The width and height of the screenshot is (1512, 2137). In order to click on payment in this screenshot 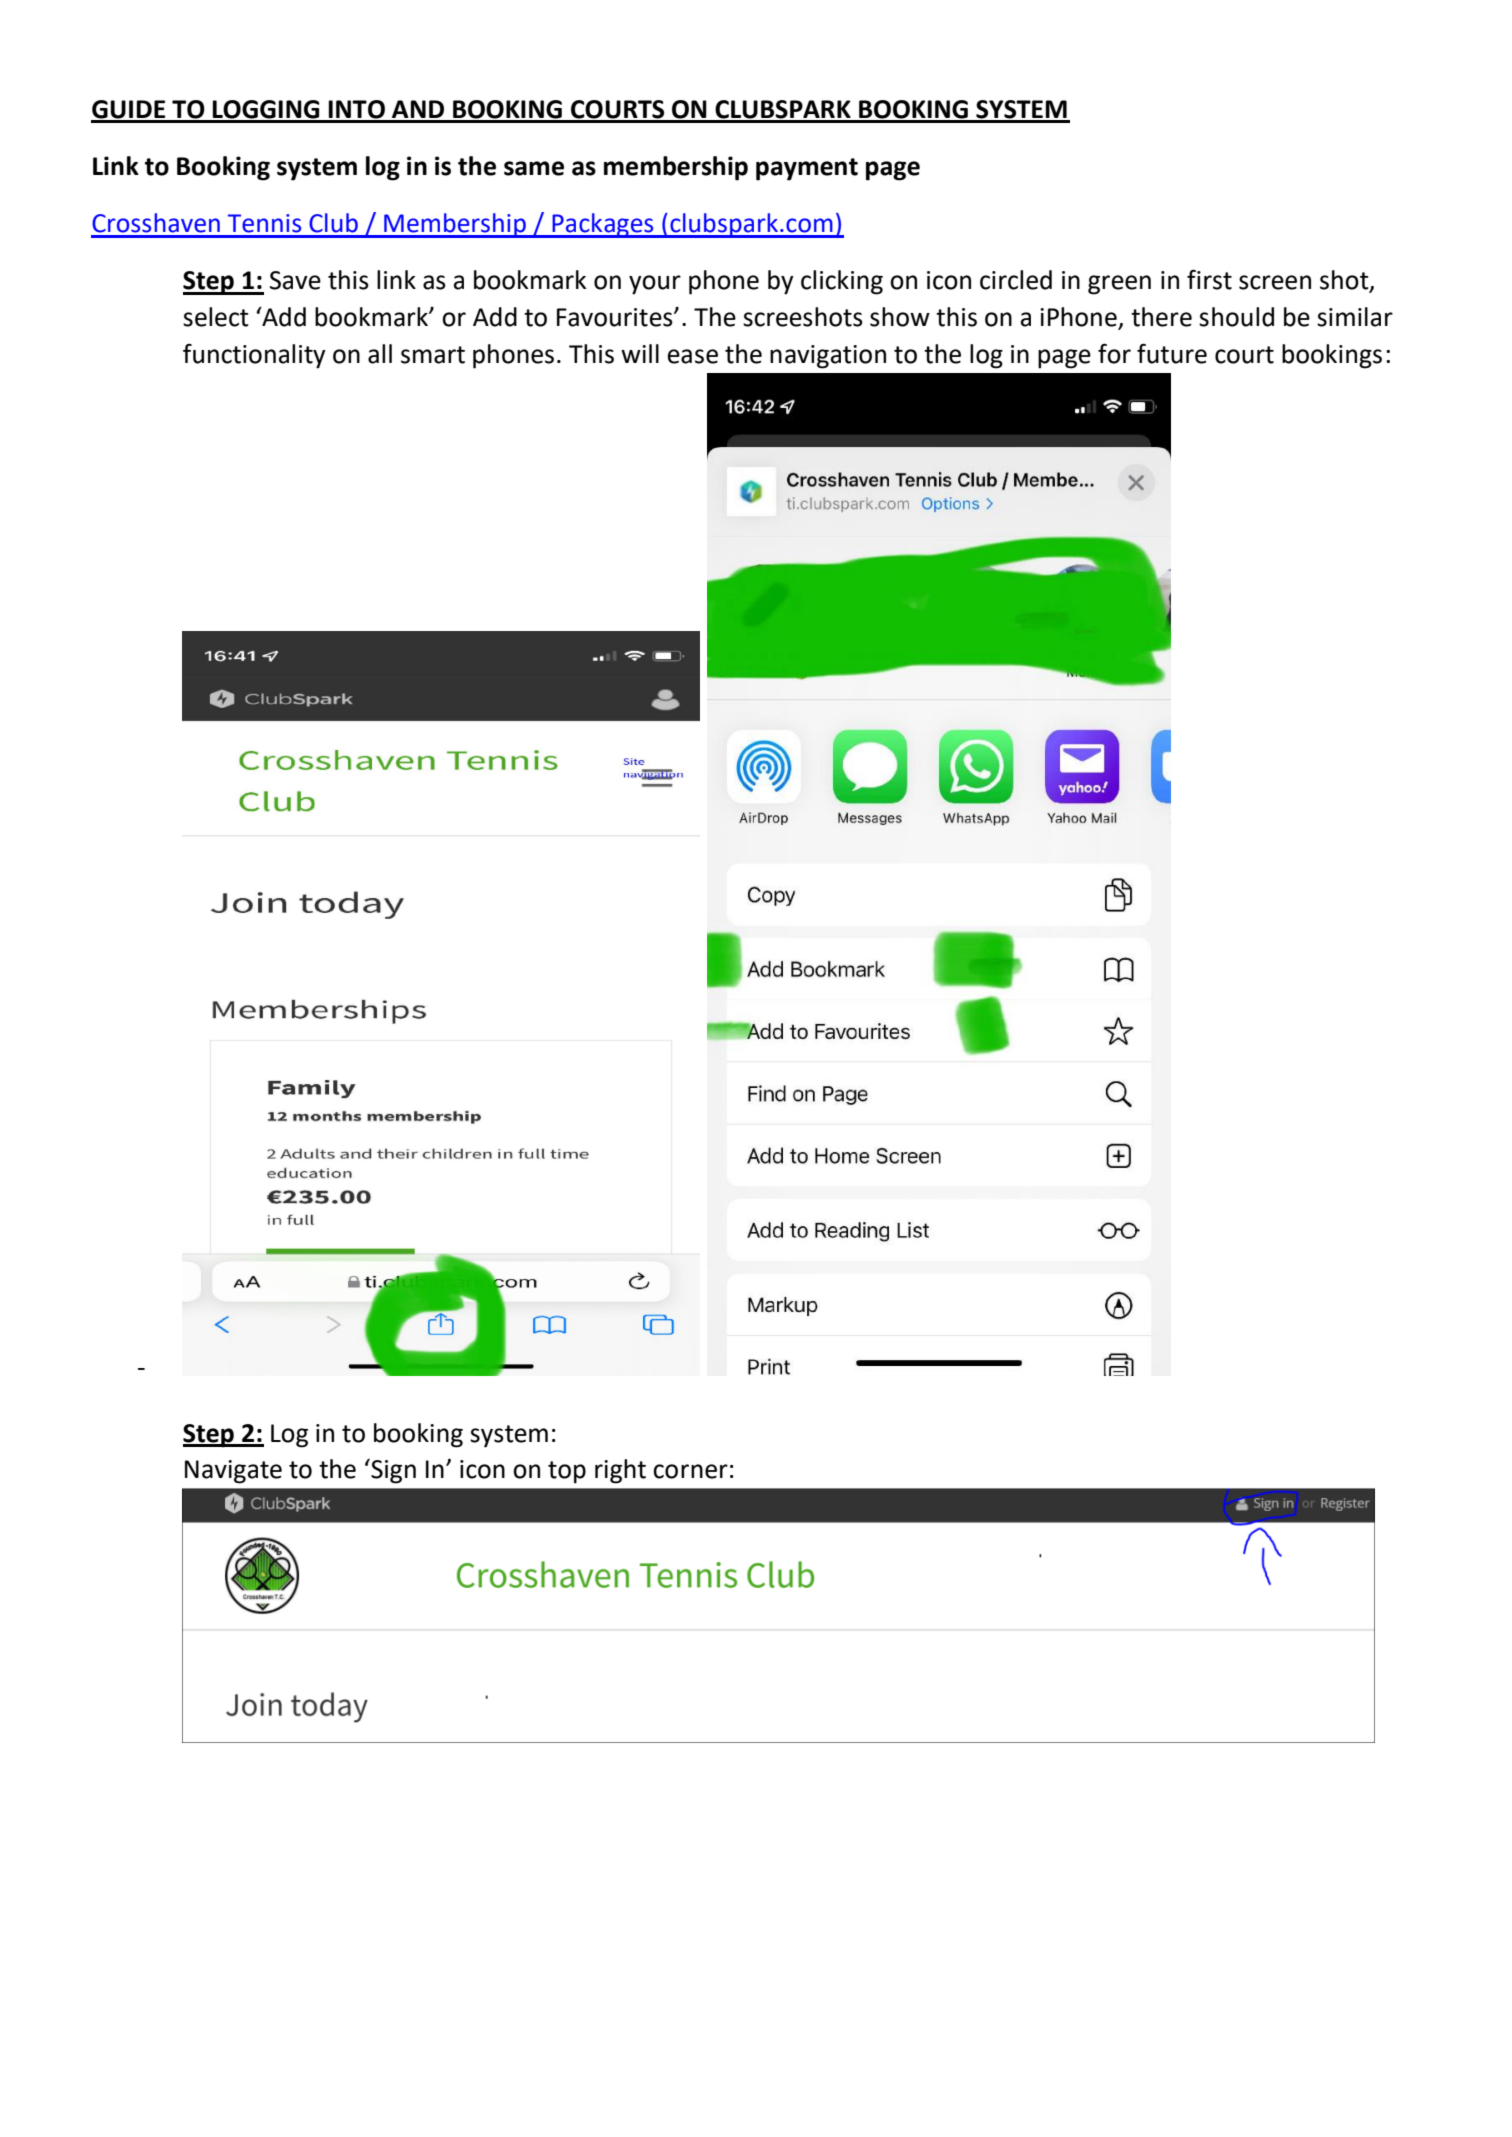, I will do `click(807, 169)`.
